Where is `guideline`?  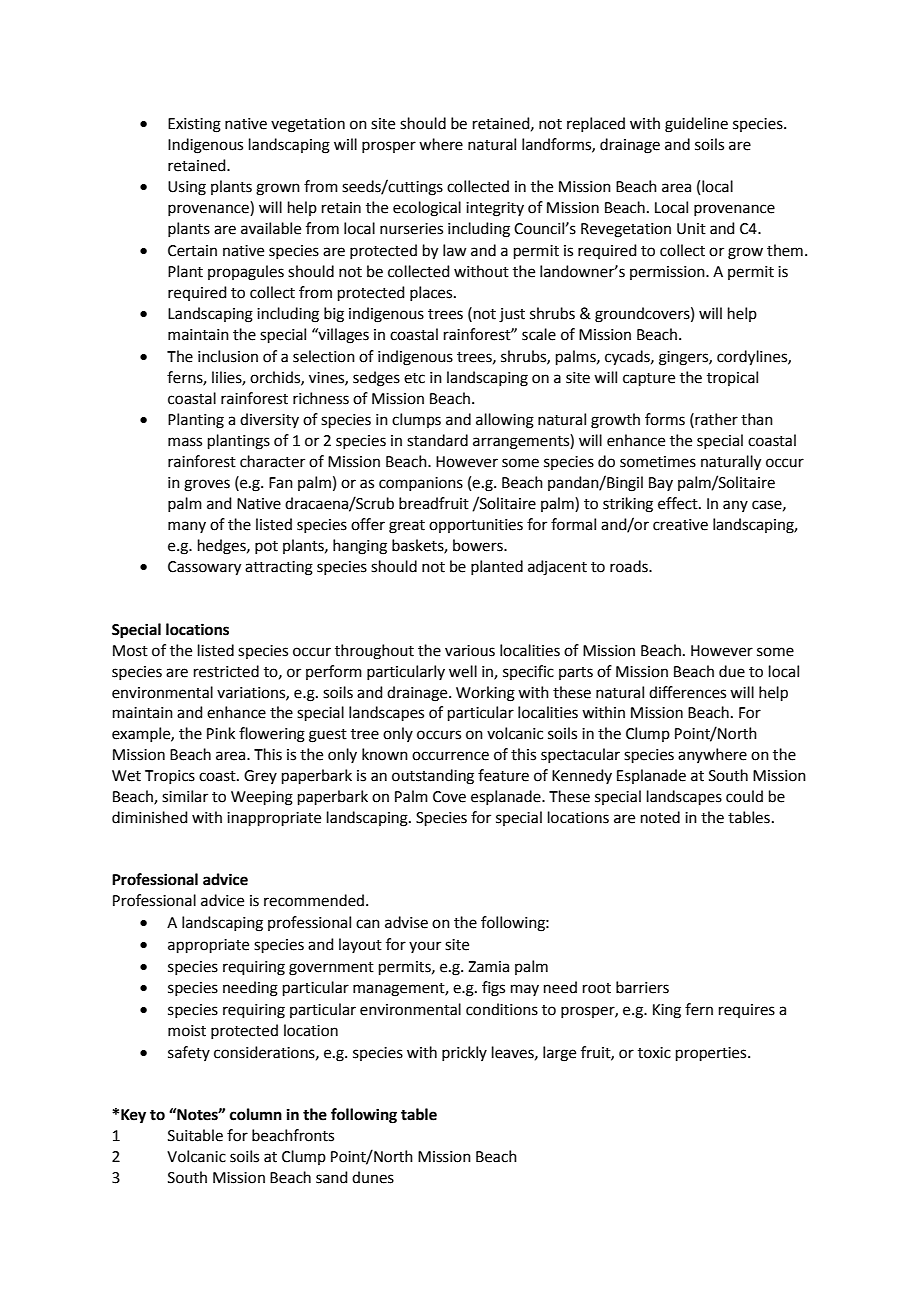 guideline is located at coordinates (696, 125).
